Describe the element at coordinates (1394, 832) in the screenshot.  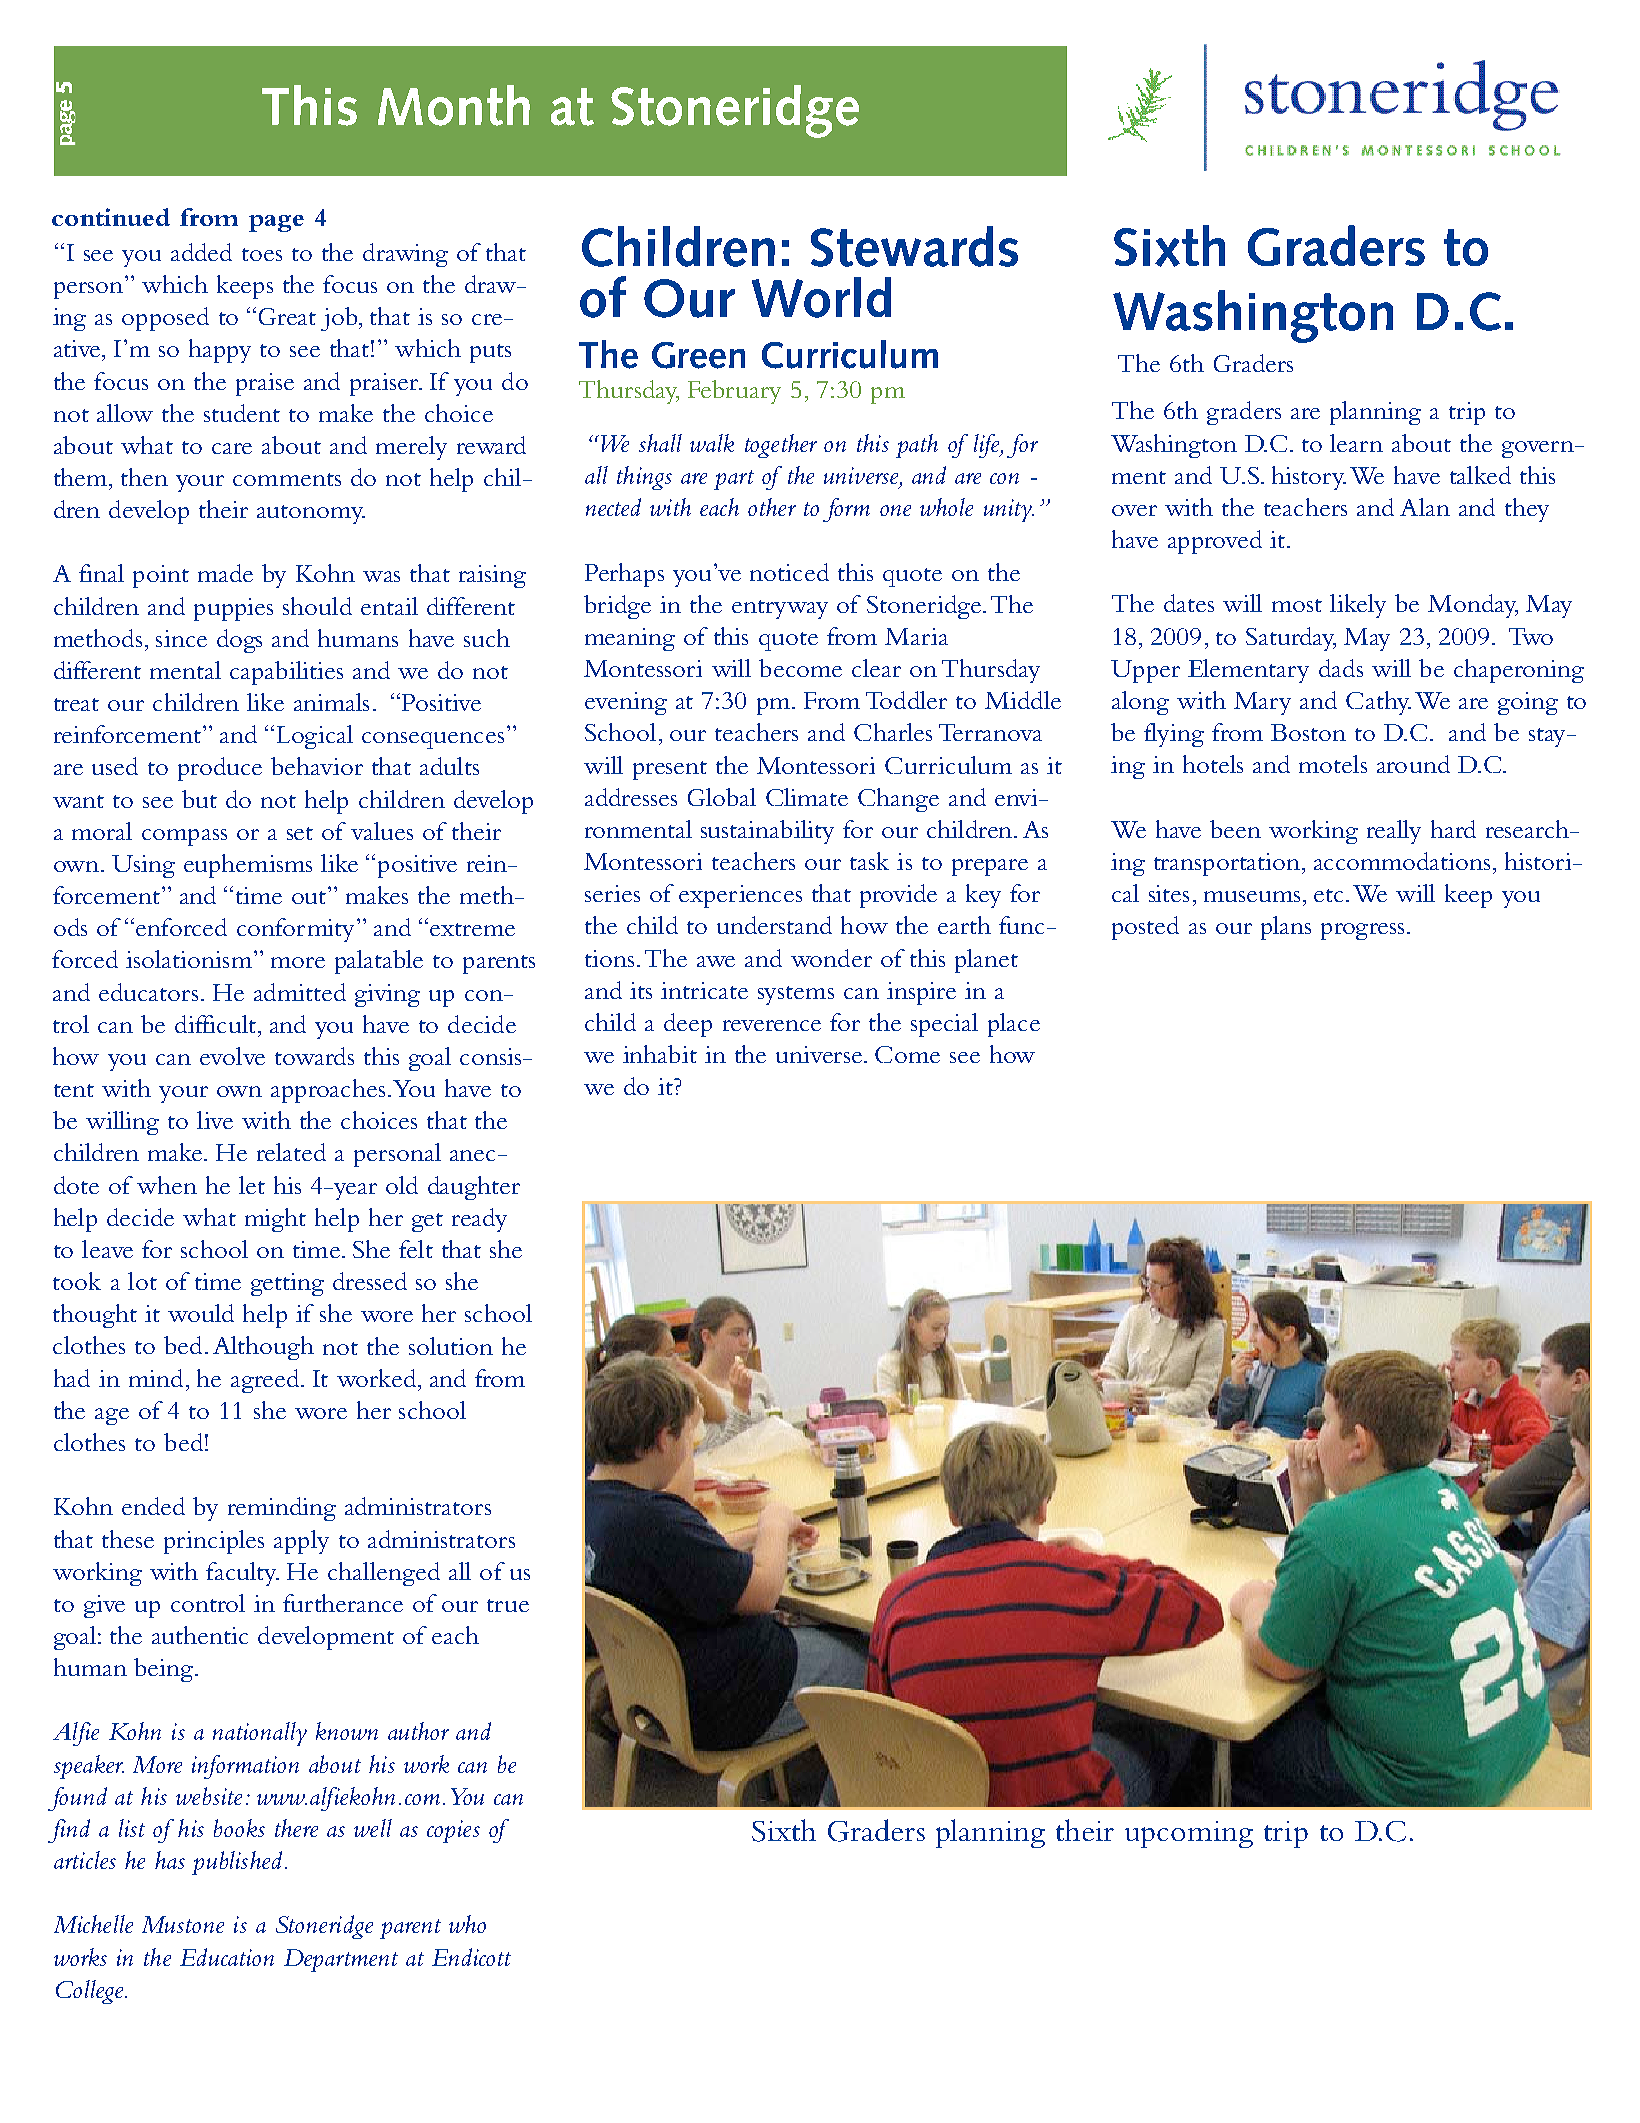
I see `really` at that location.
